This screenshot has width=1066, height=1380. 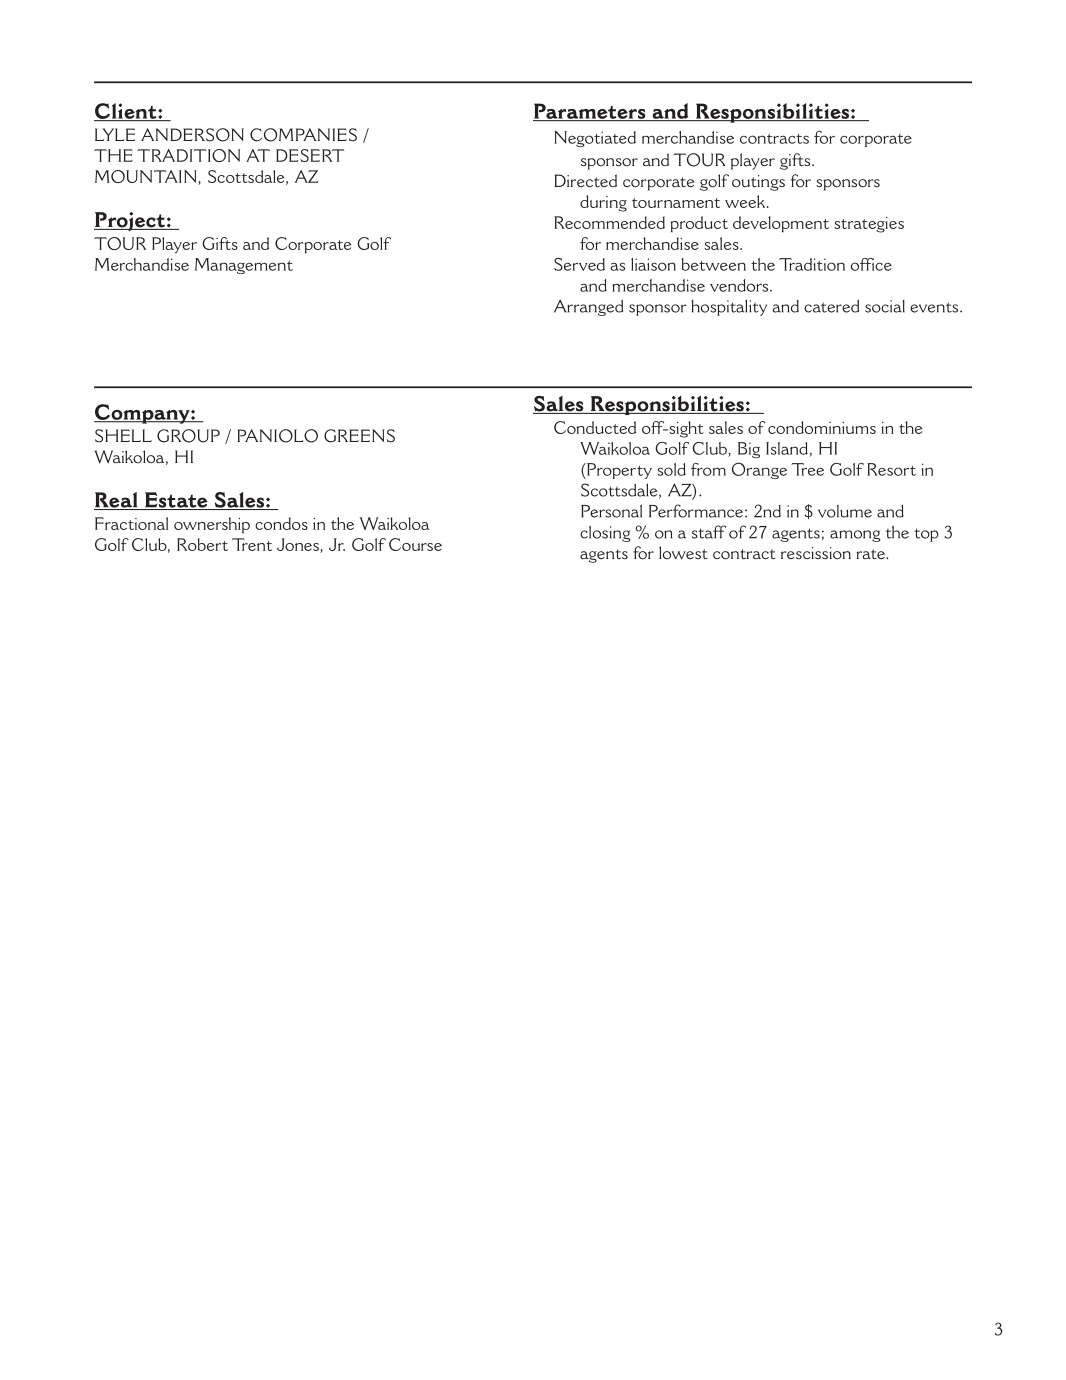 I want to click on ANDERSON, so click(x=192, y=135).
